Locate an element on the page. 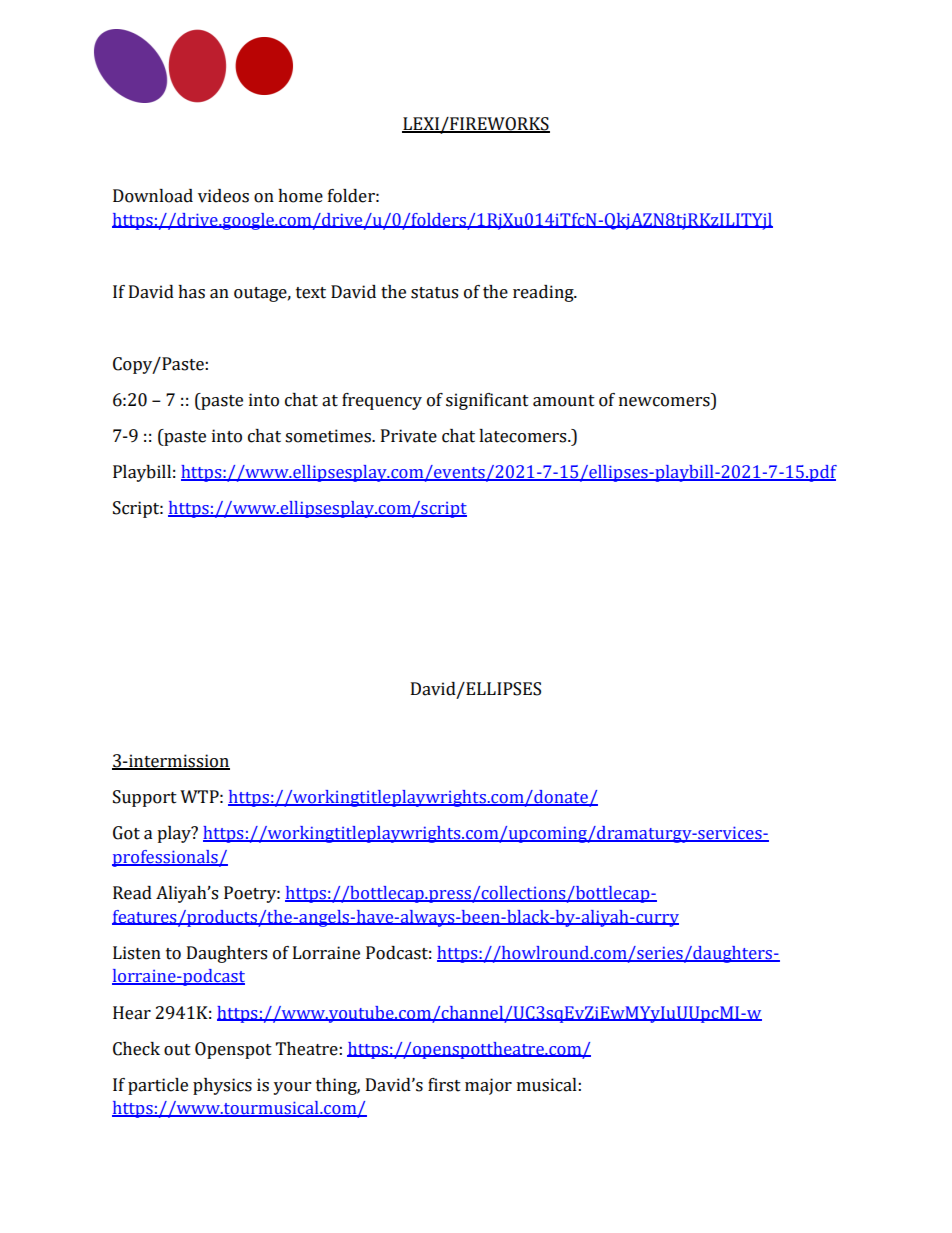 This document has width=952, height=1233. significant is located at coordinates (487, 401).
